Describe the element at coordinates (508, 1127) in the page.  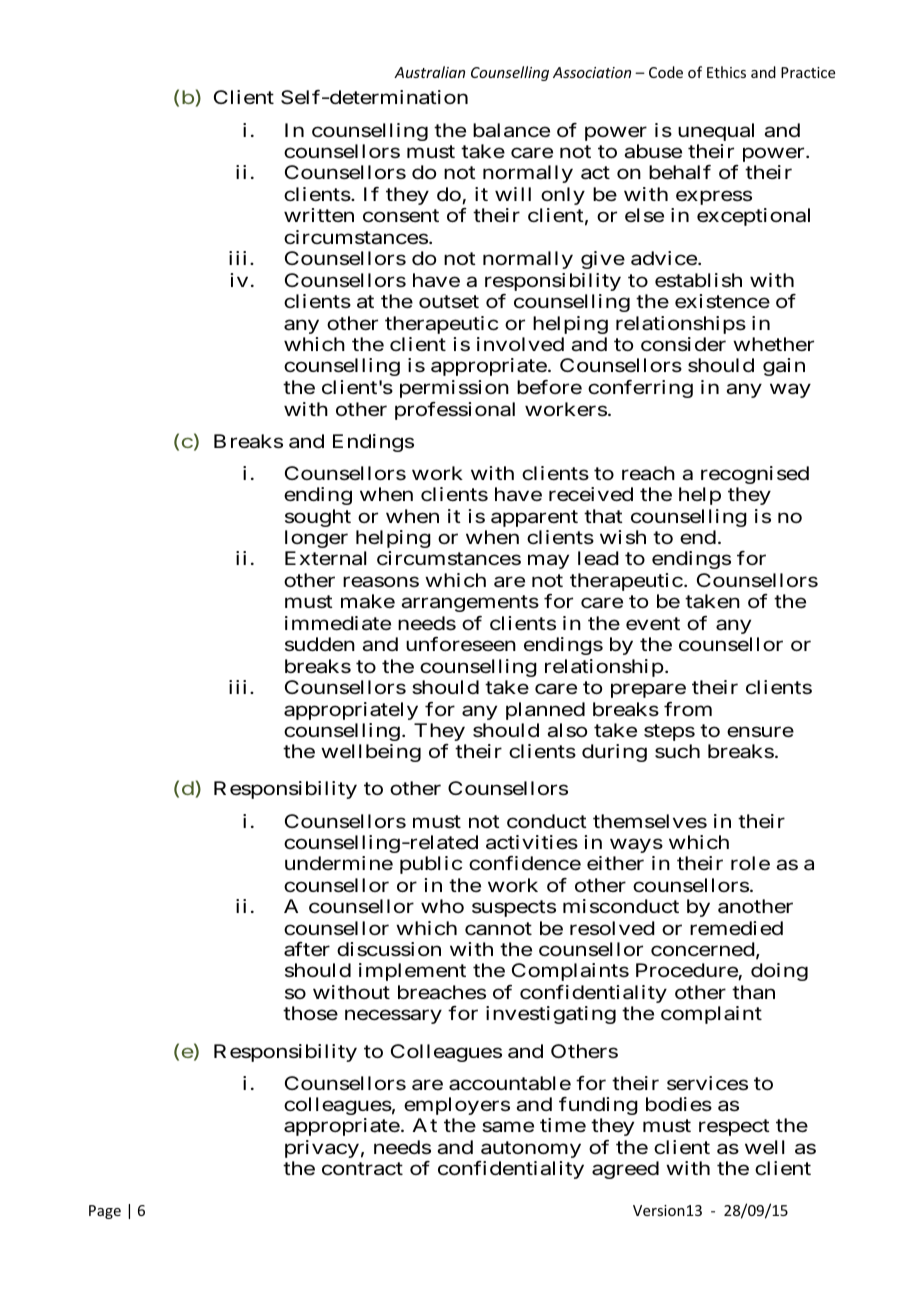
I see `same` at that location.
